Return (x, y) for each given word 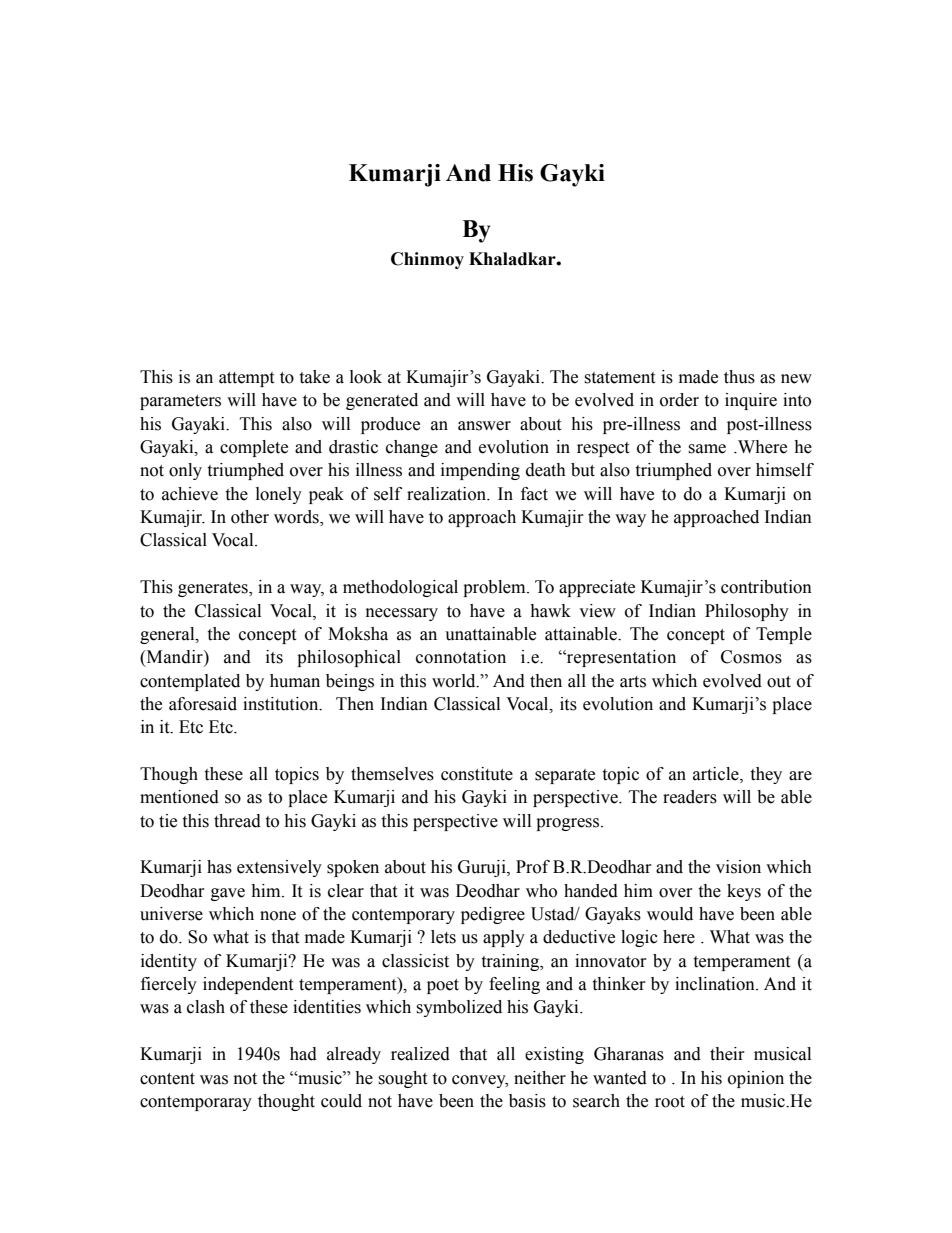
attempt (246, 379)
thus (739, 377)
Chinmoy (427, 260)
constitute (477, 774)
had (303, 1054)
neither (540, 1078)
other (250, 517)
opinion (756, 1079)
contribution (766, 587)
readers (690, 797)
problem (495, 588)
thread (237, 821)
